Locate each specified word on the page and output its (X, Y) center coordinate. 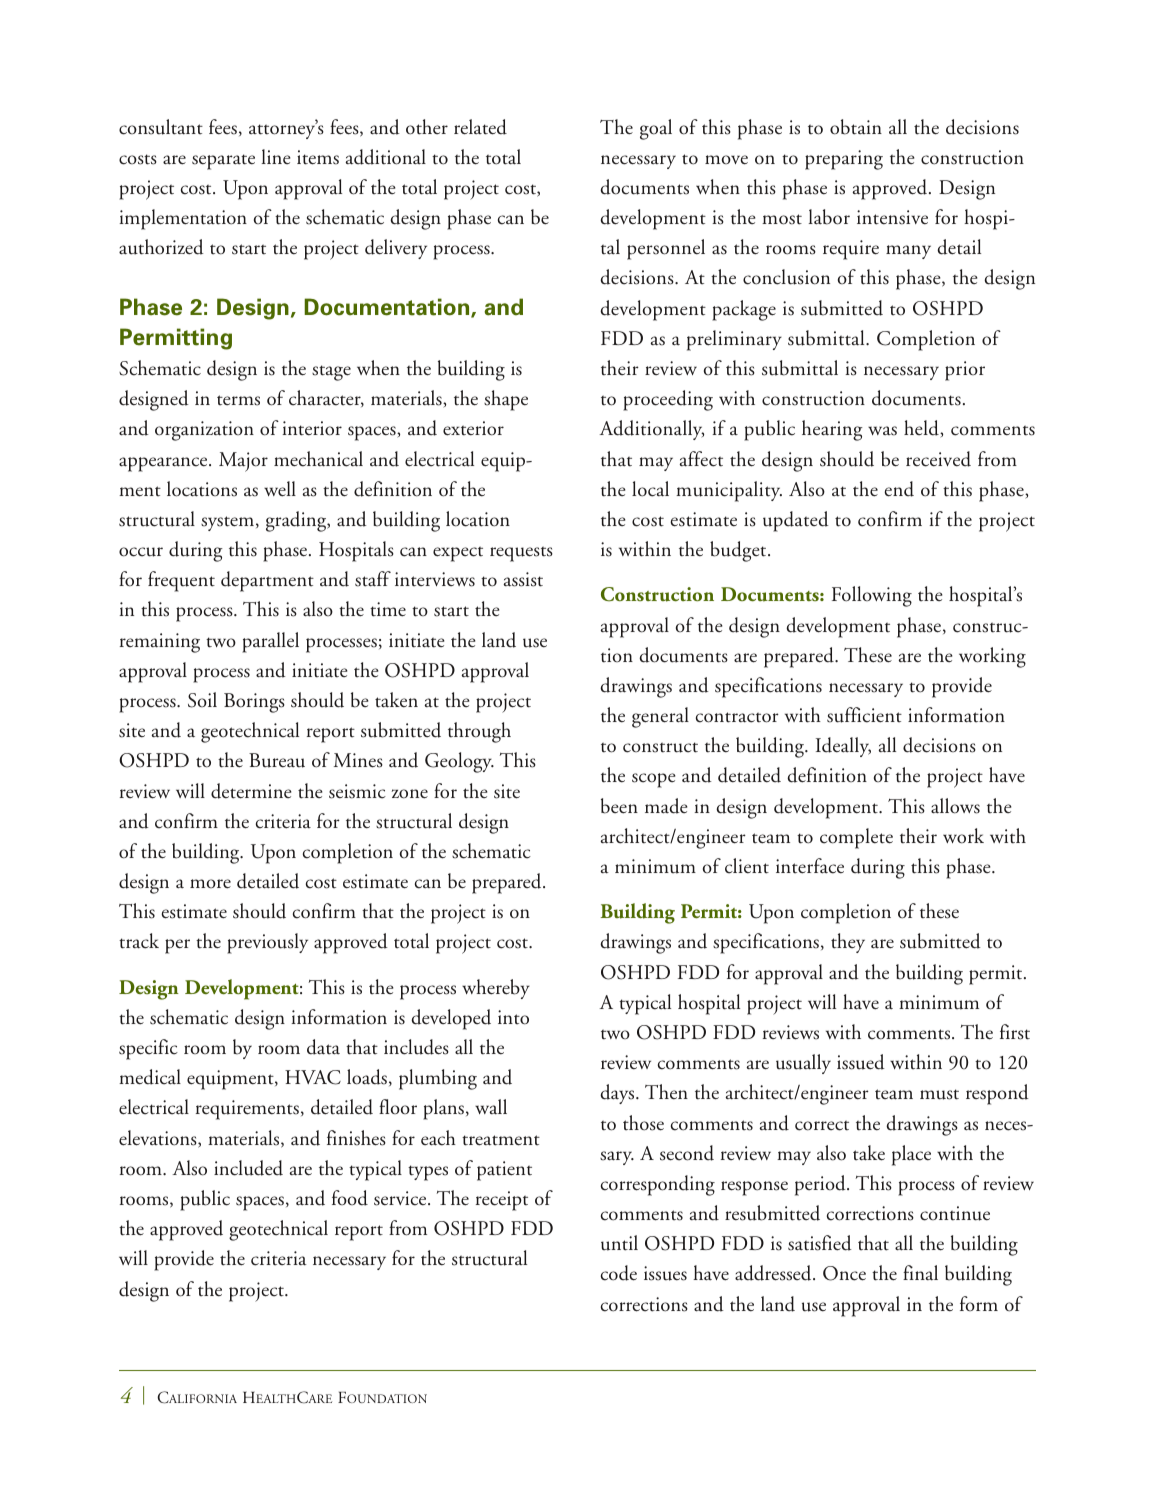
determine (251, 791)
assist (523, 579)
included (248, 1168)
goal (656, 129)
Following (872, 596)
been (619, 806)
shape (506, 400)
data (323, 1047)
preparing (844, 160)
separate (223, 162)
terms (238, 400)
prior (965, 371)
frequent (181, 581)
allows (955, 806)
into (513, 1017)
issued (861, 1062)
